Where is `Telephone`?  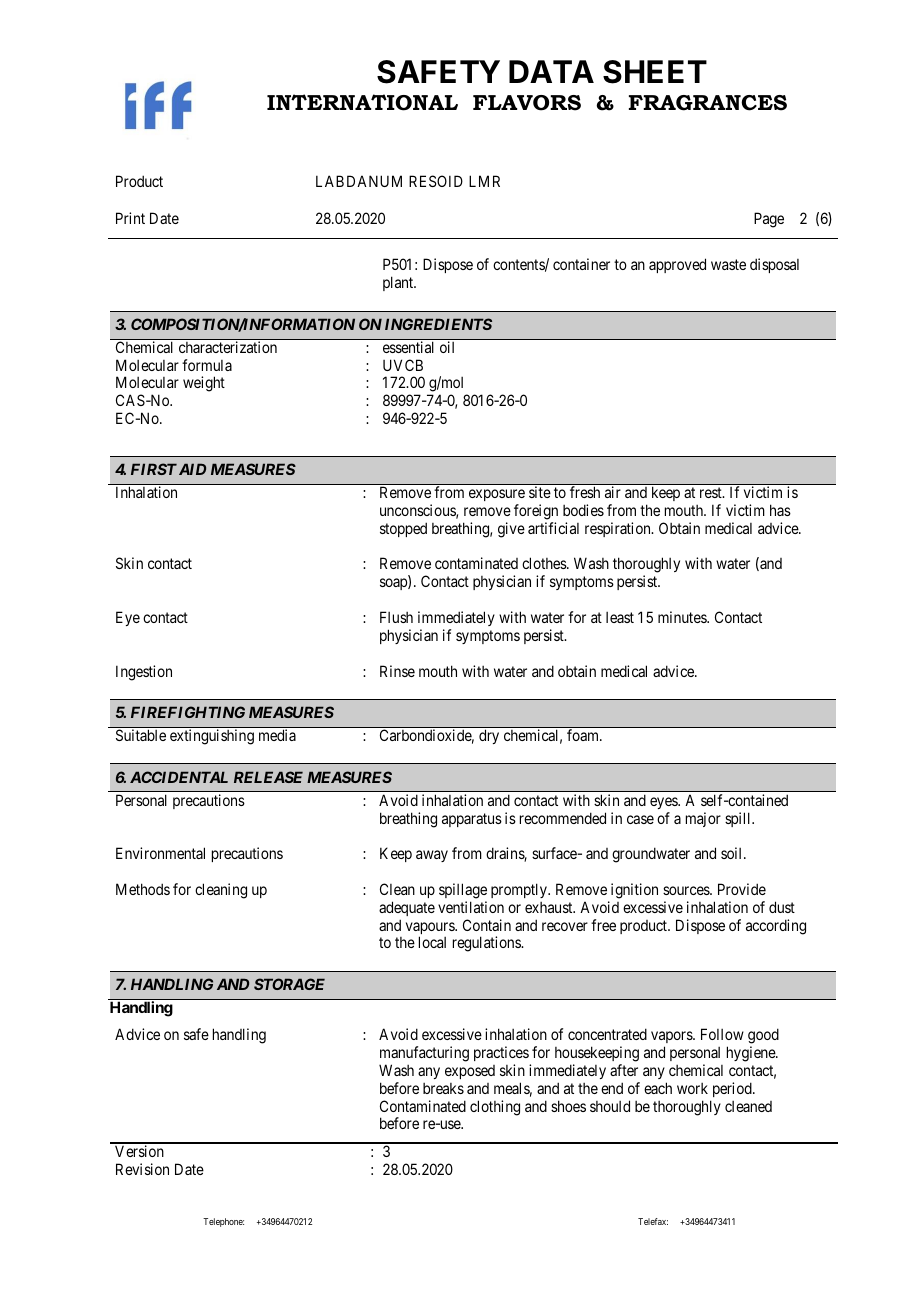 Telephone is located at coordinates (223, 1222).
